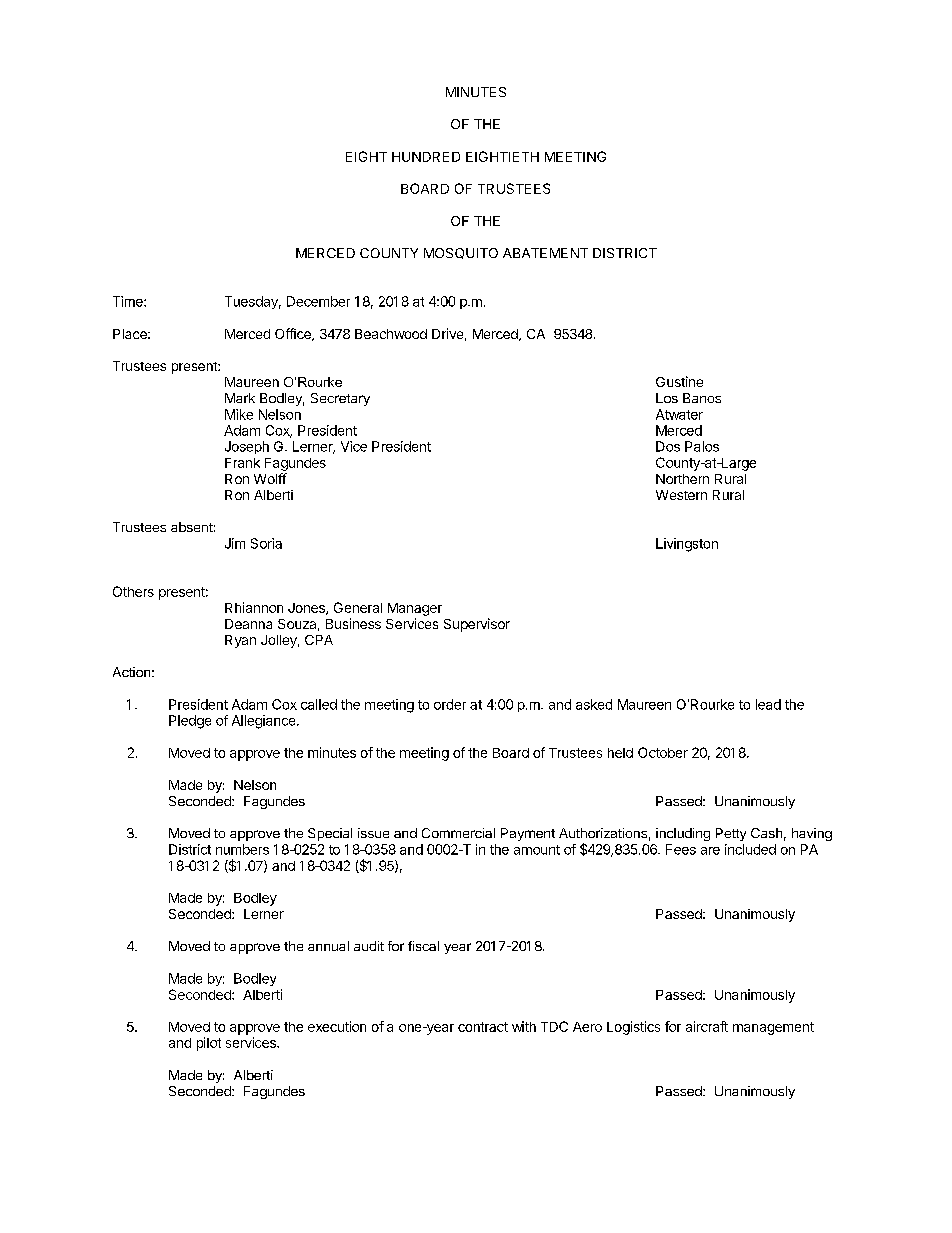 The width and height of the image is (952, 1233). Describe the element at coordinates (483, 1027) in the image. I see `contract` at that location.
